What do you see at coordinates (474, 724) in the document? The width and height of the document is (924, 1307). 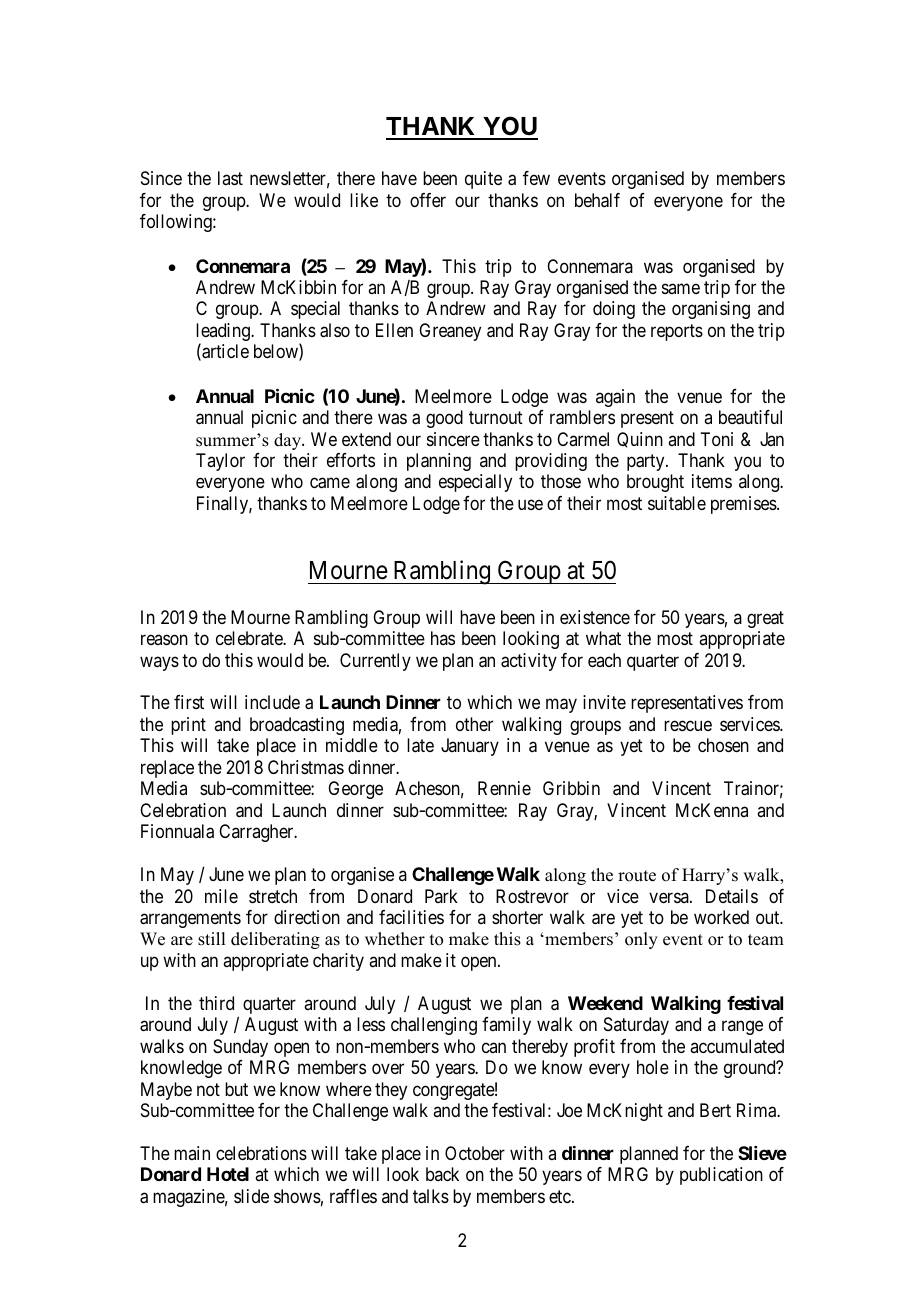 I see `other` at bounding box center [474, 724].
